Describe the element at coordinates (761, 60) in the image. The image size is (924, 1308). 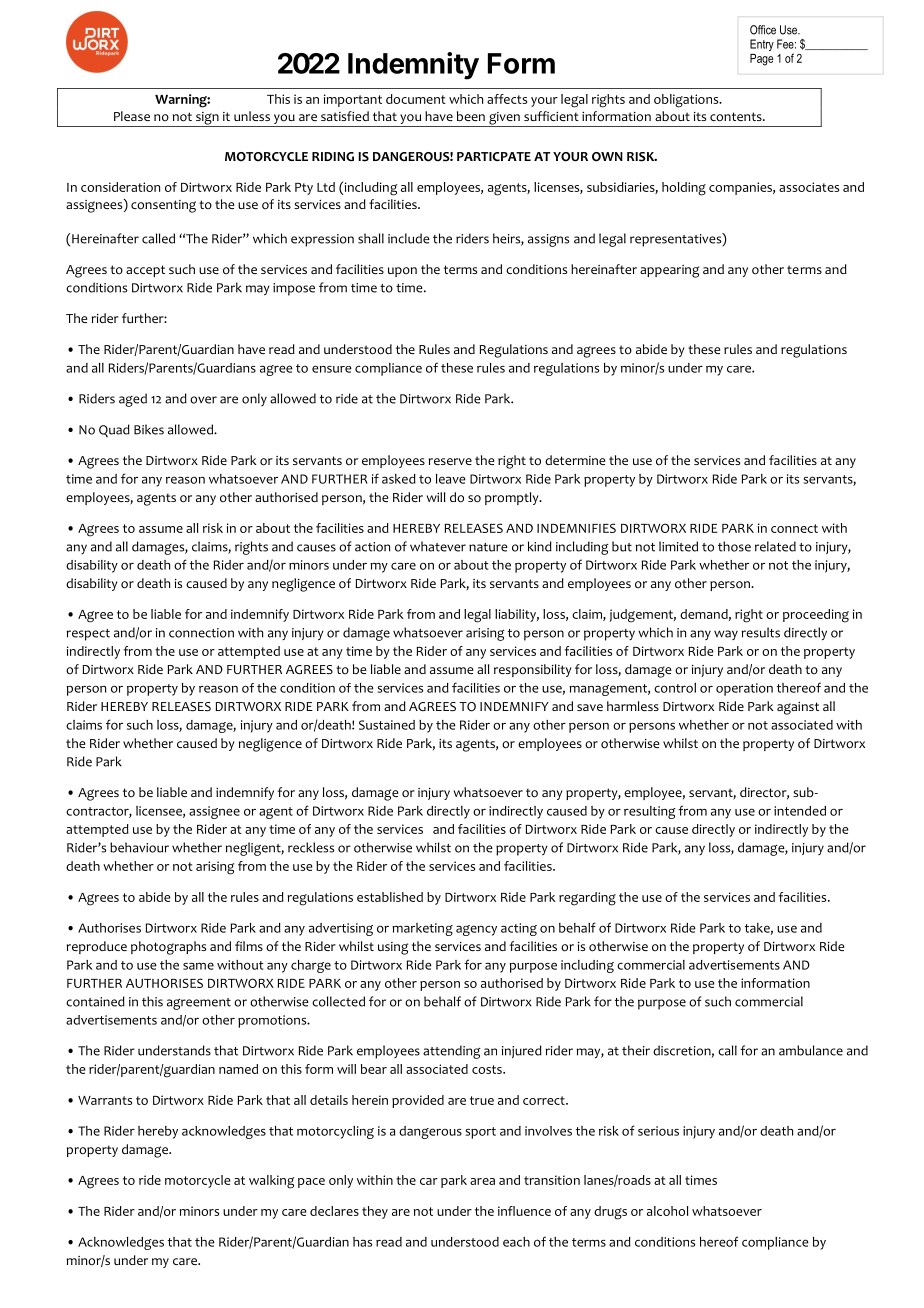
I see `Page` at that location.
